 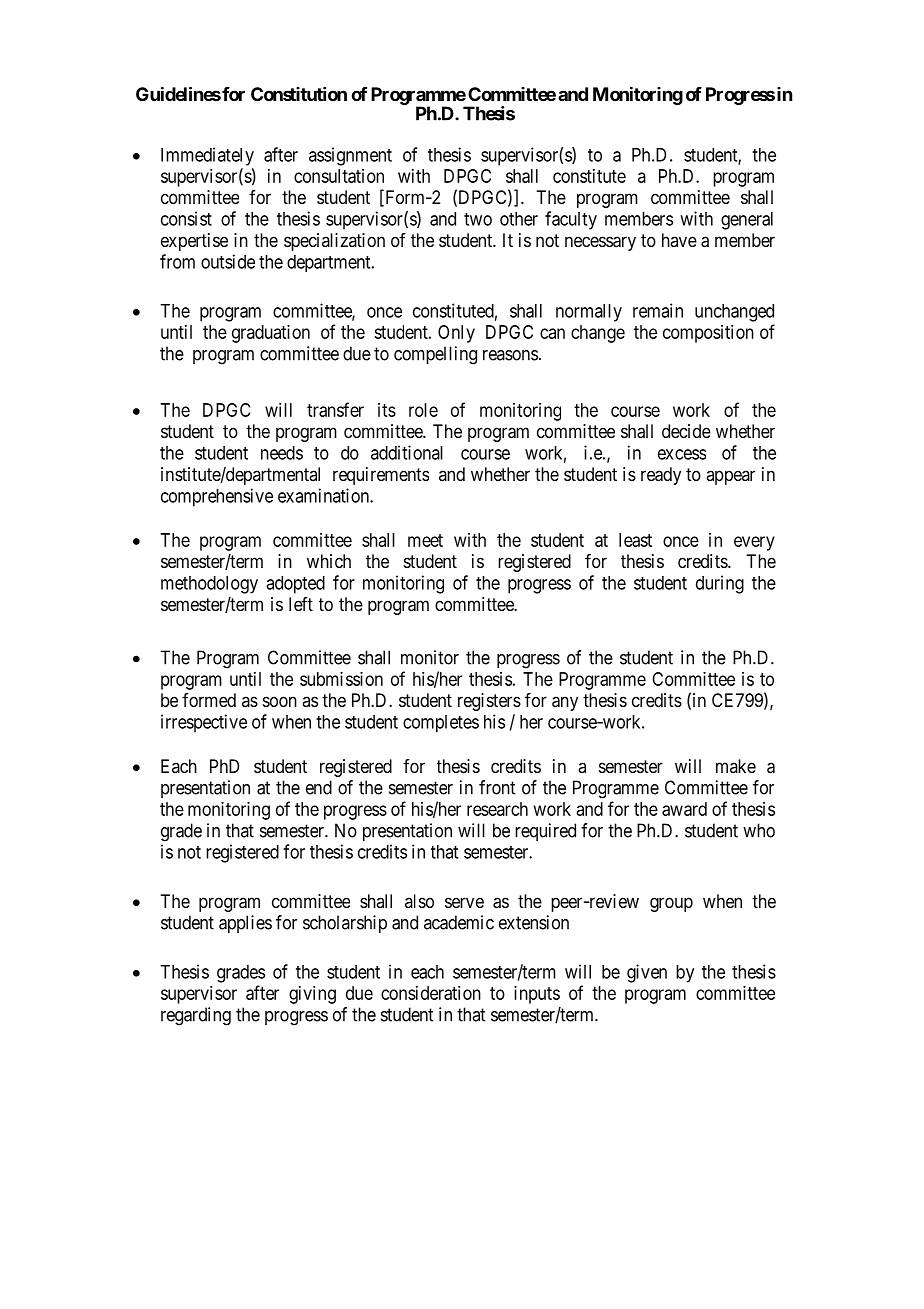 What do you see at coordinates (684, 809) in the image?
I see `award` at bounding box center [684, 809].
